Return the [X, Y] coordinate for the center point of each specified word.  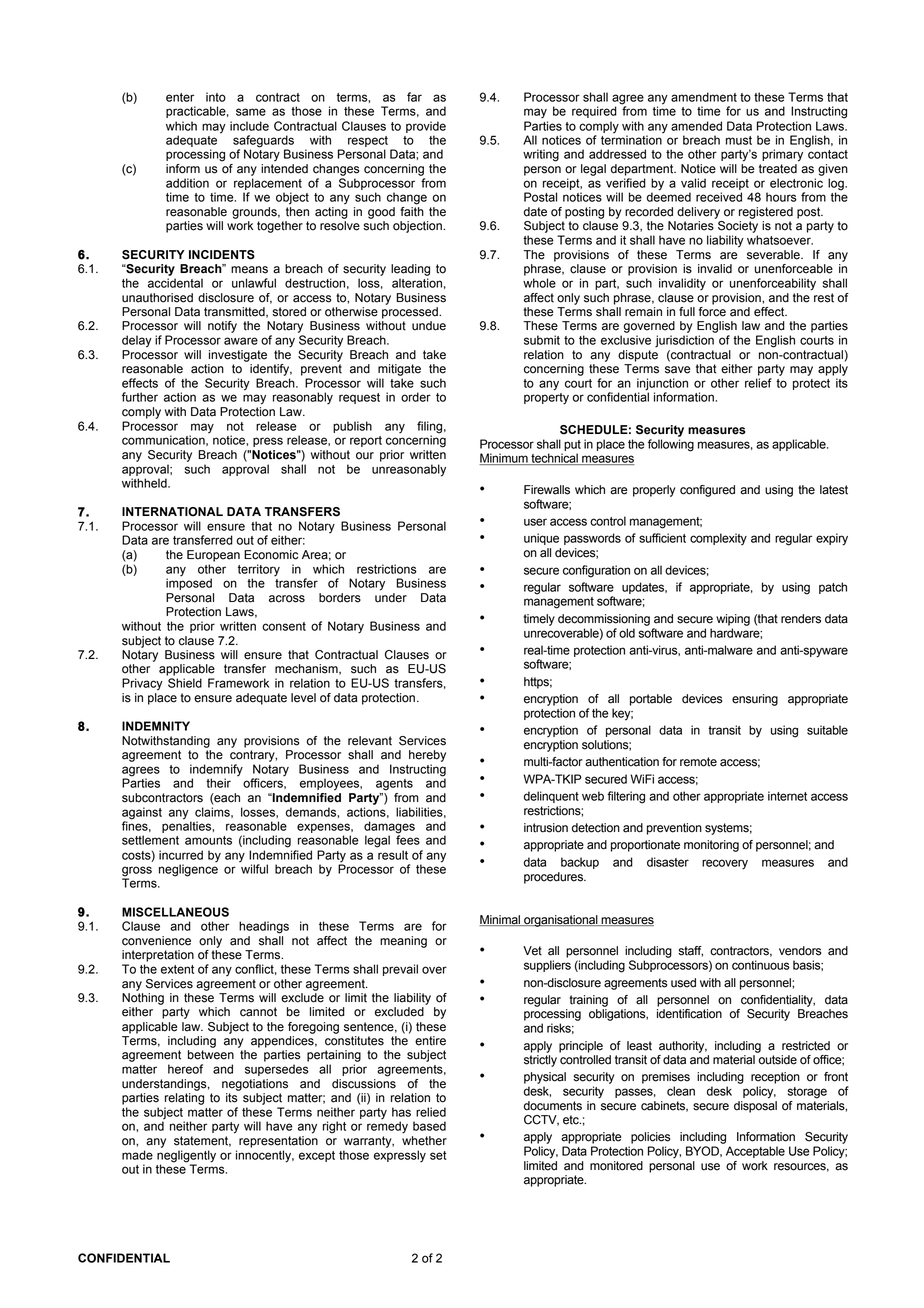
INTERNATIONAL [172, 512]
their [218, 783]
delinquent [551, 797]
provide [426, 127]
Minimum [504, 459]
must [739, 140]
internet [787, 796]
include [249, 126]
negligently [186, 1156]
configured [707, 491]
